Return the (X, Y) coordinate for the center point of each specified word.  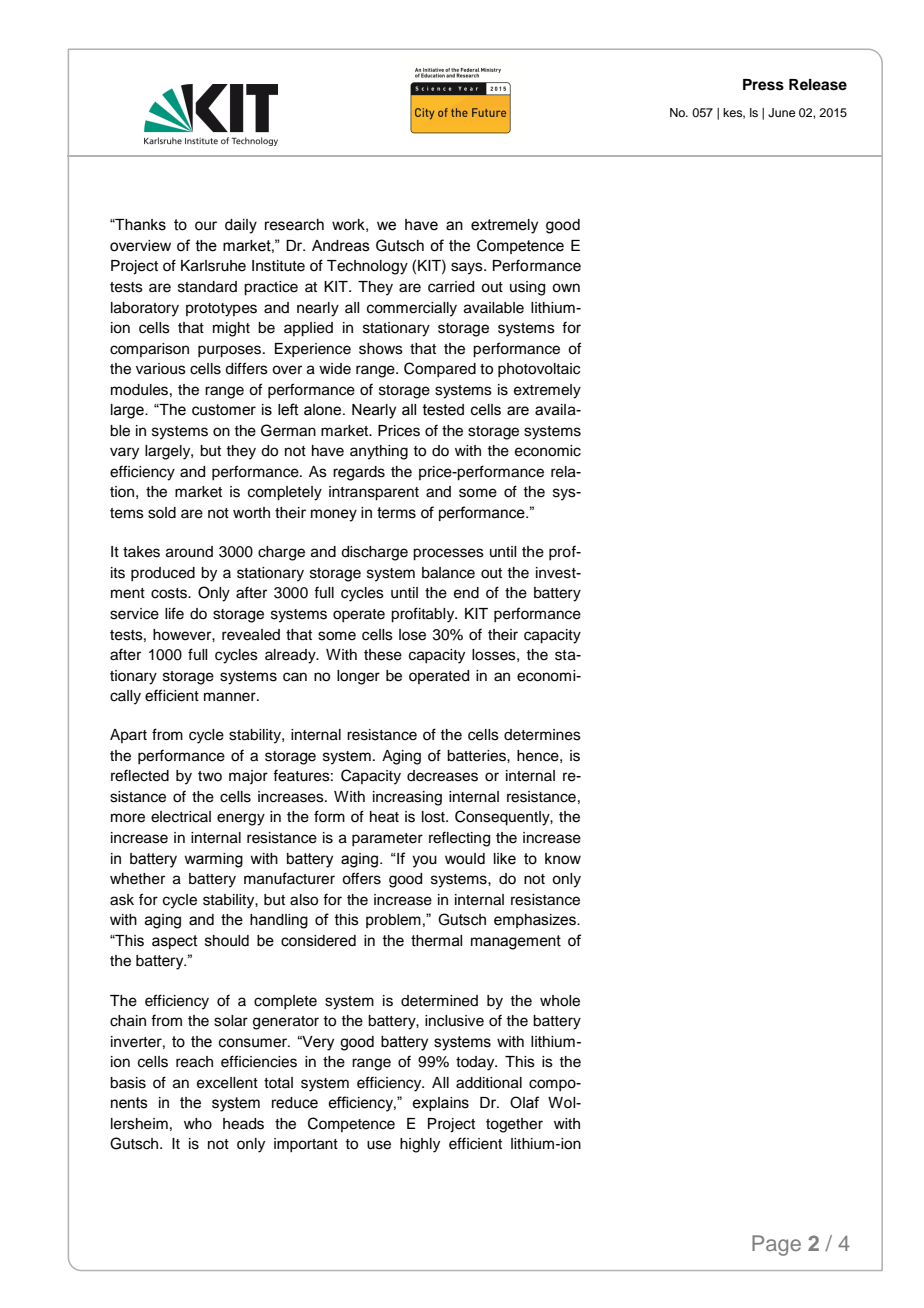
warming (213, 860)
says (468, 268)
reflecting (459, 839)
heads (243, 1124)
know (563, 859)
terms (396, 513)
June (781, 113)
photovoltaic (539, 370)
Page (776, 1245)
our (206, 226)
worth (251, 513)
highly (420, 1145)
